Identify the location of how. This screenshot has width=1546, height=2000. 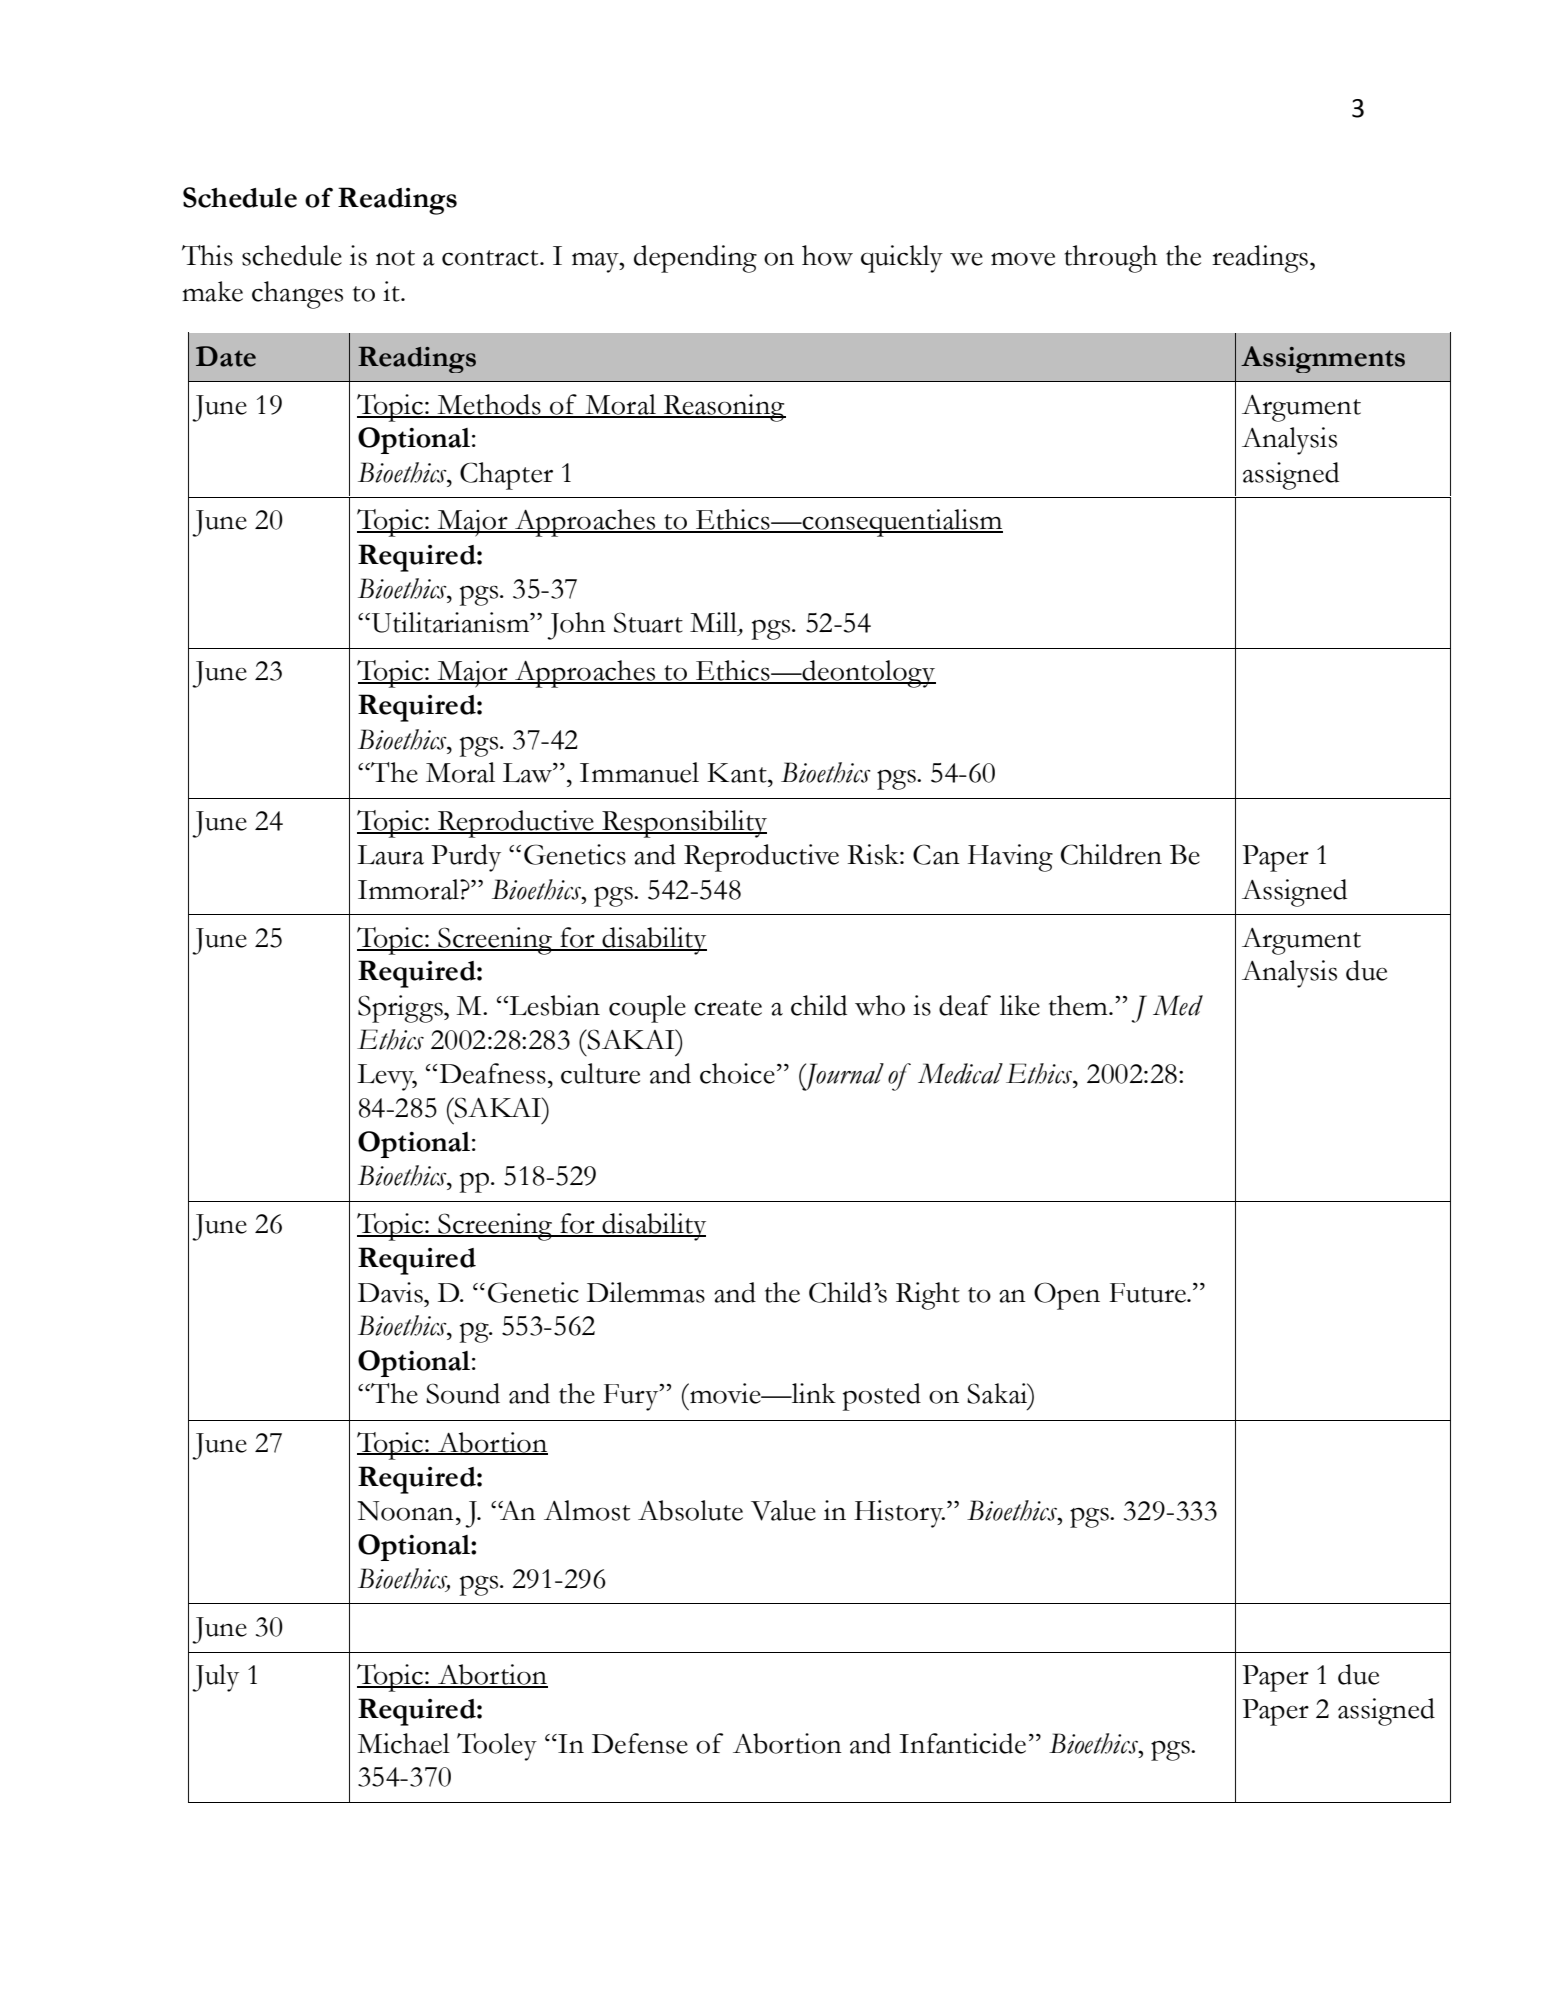
(827, 255).
